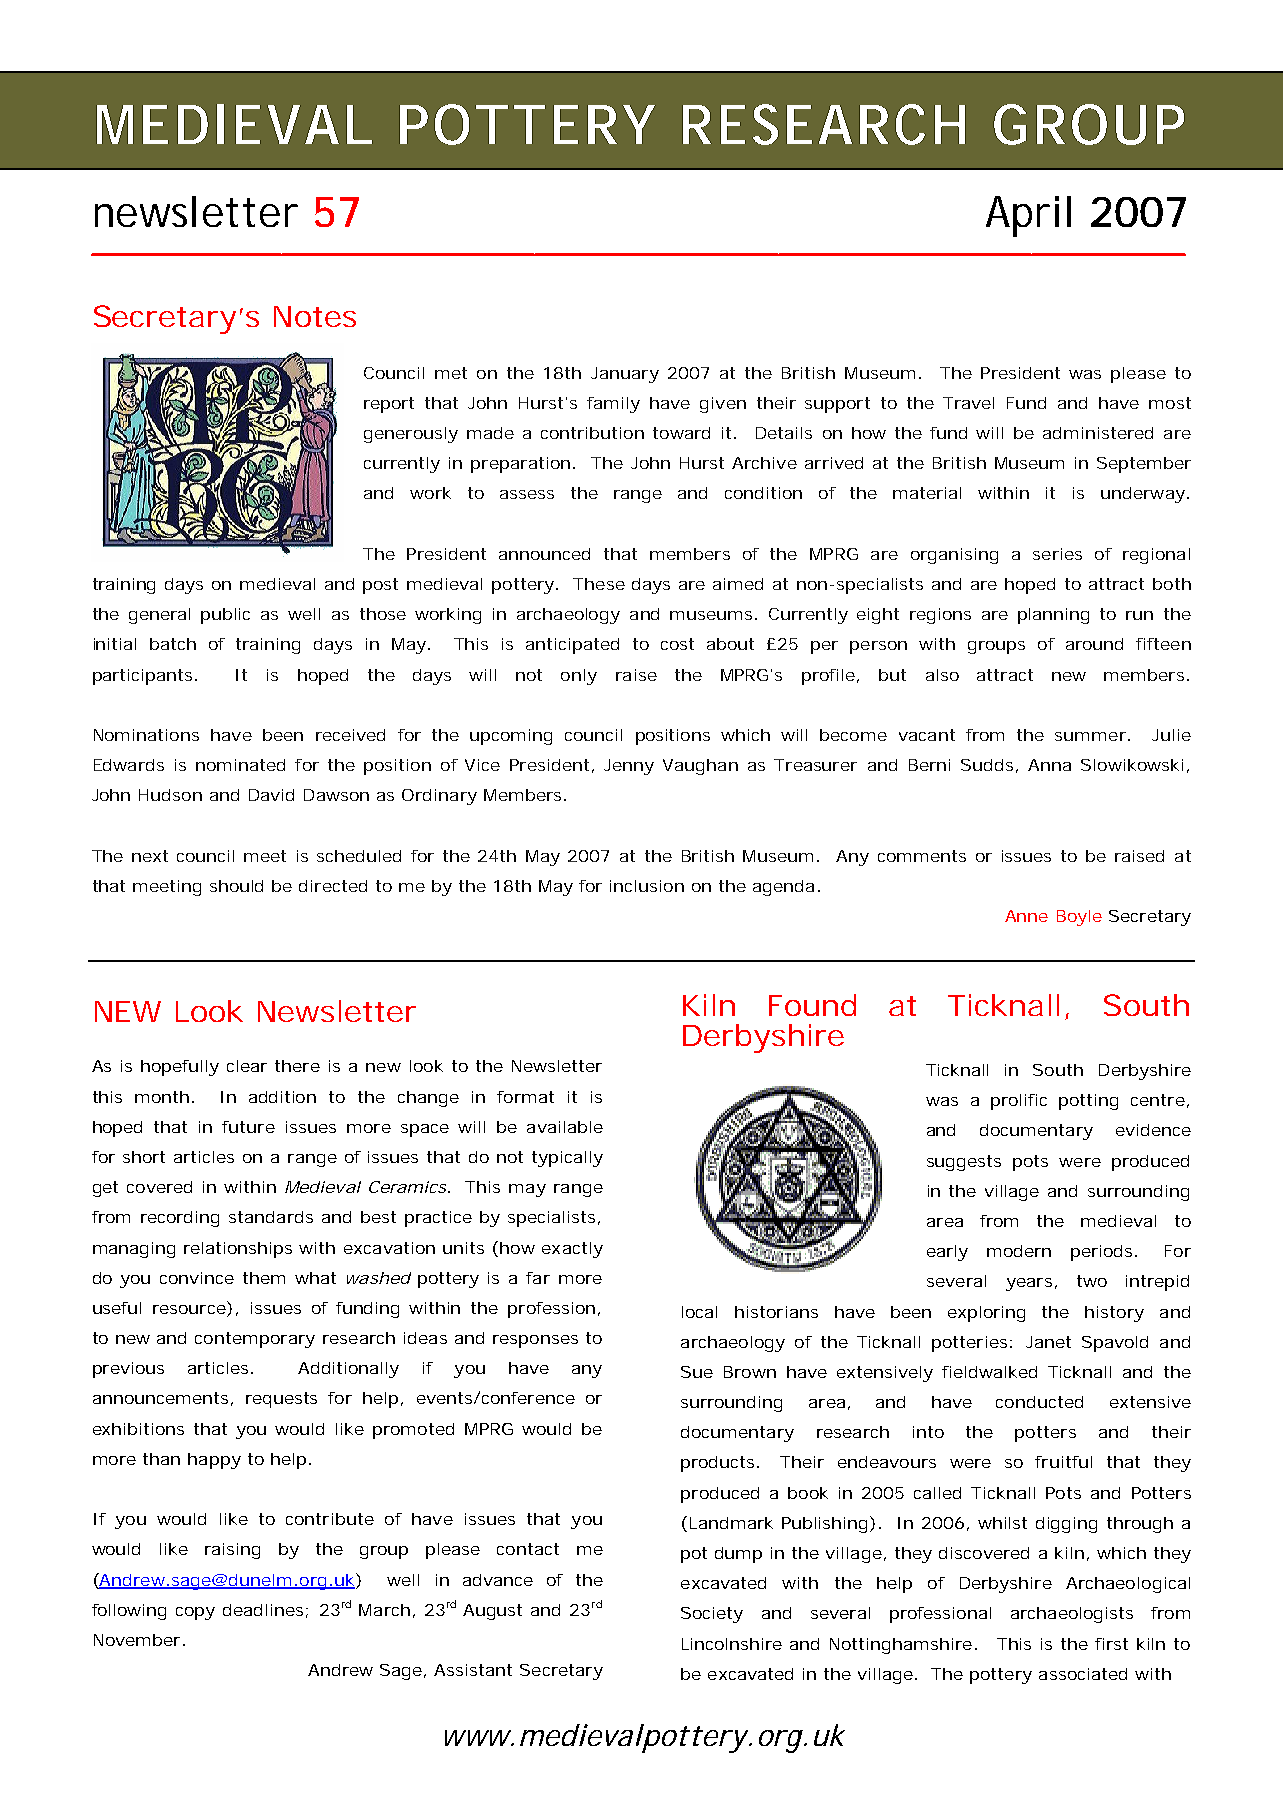 Image resolution: width=1283 pixels, height=1815 pixels. Describe the element at coordinates (1026, 916) in the page. I see `Anne` at that location.
